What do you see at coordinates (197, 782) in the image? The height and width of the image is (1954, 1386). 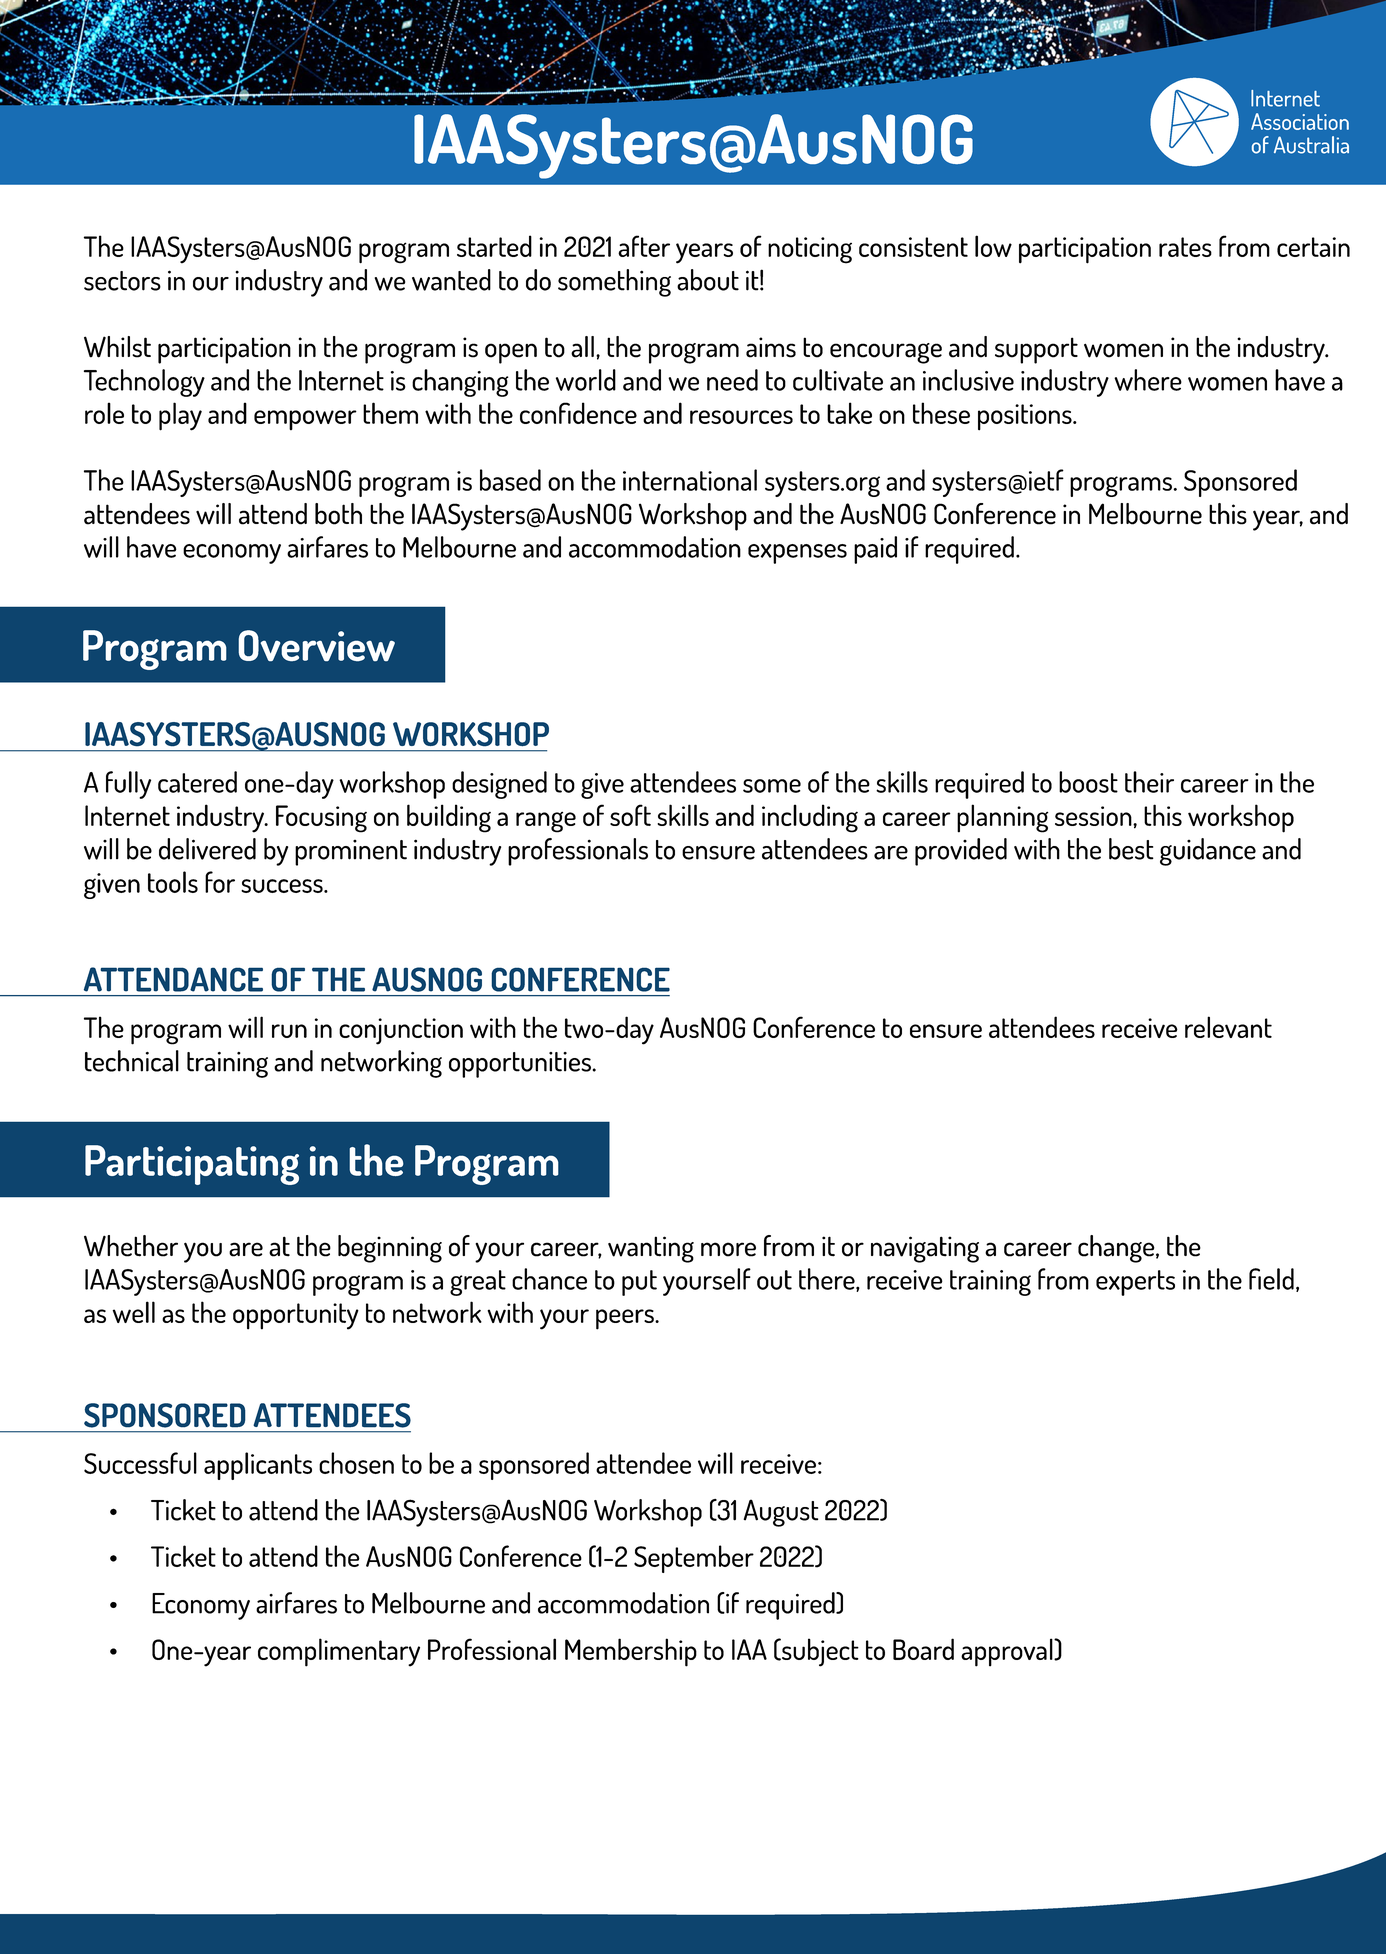 I see `catered` at bounding box center [197, 782].
